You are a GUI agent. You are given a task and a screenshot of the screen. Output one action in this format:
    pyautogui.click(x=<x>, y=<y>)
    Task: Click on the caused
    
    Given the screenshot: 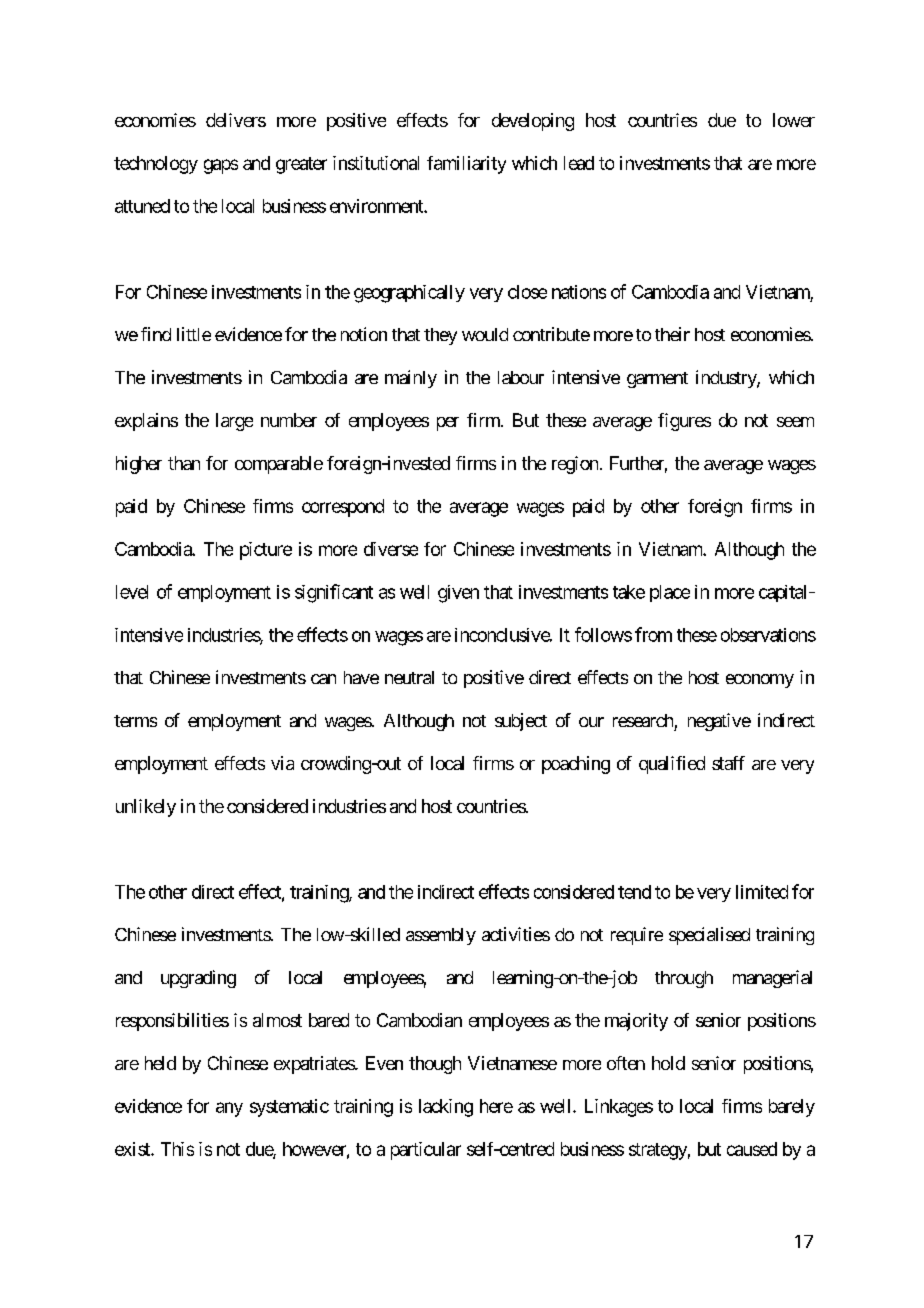 What is the action you would take?
    pyautogui.click(x=752, y=1149)
